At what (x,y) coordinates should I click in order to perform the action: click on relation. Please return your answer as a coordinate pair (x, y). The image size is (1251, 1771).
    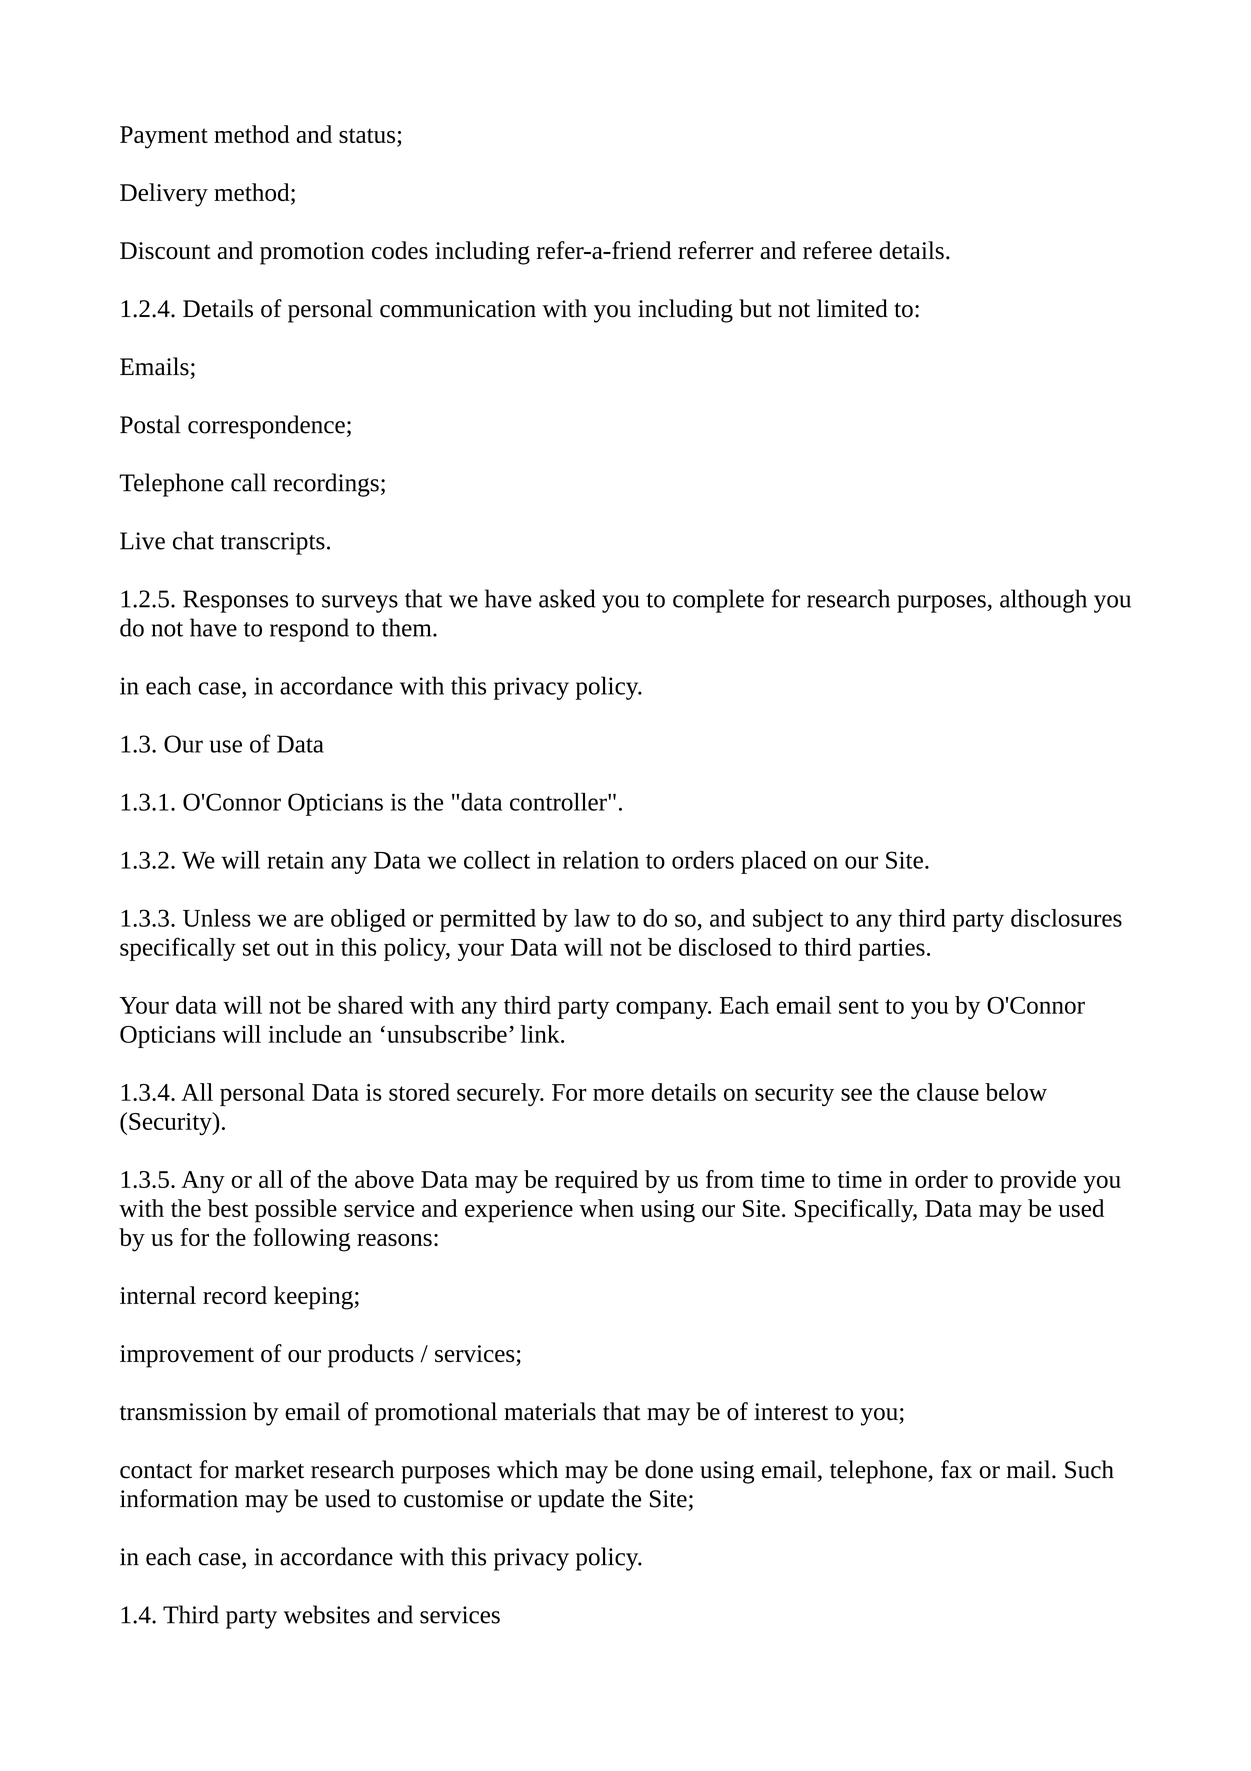
    Looking at the image, I should click on (601, 860).
